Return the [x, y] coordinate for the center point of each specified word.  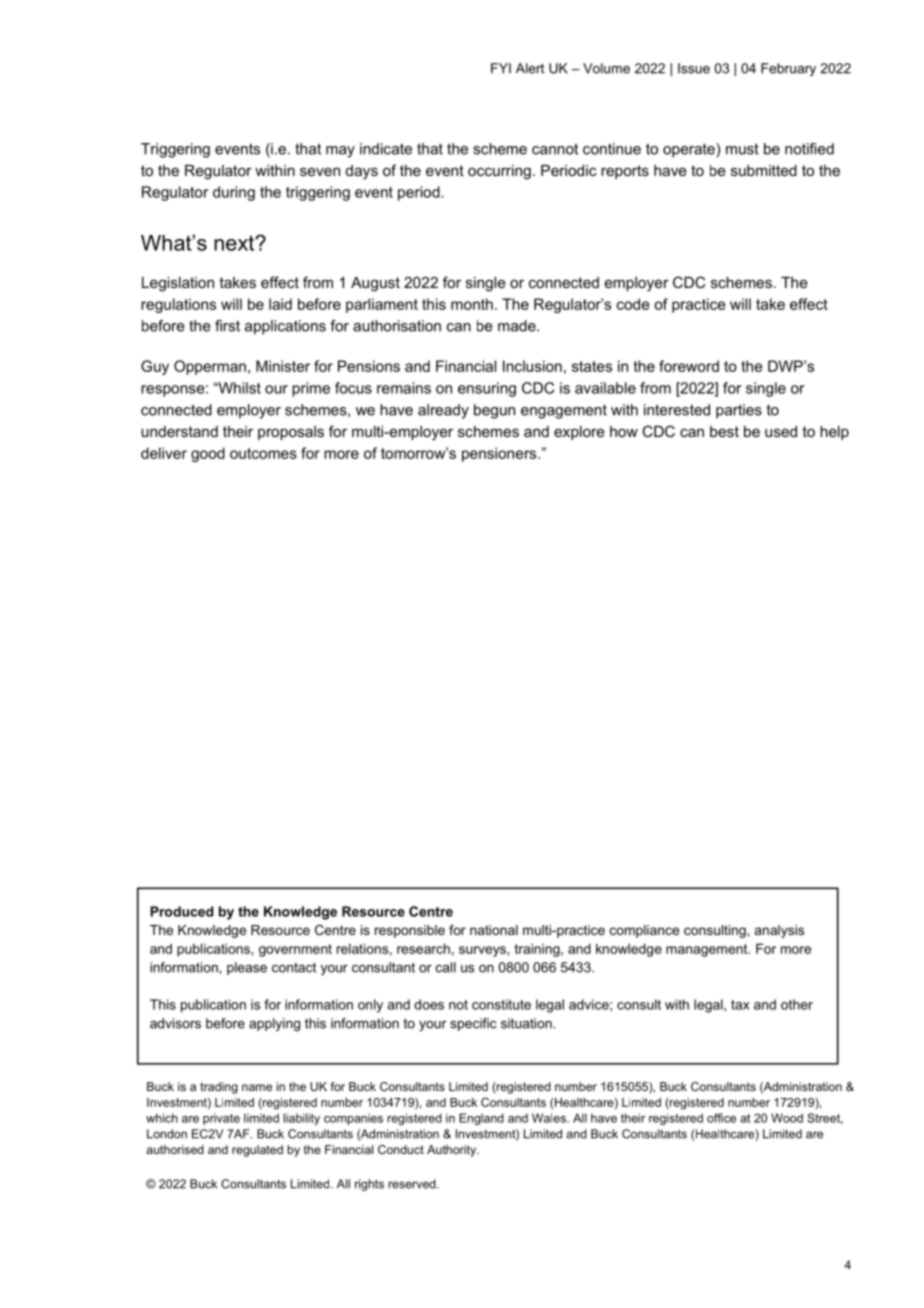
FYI [501, 68]
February [788, 69]
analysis [779, 931]
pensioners [500, 454]
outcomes [263, 453]
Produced [181, 911]
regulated [257, 1151]
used [781, 431]
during [234, 193]
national [494, 930]
